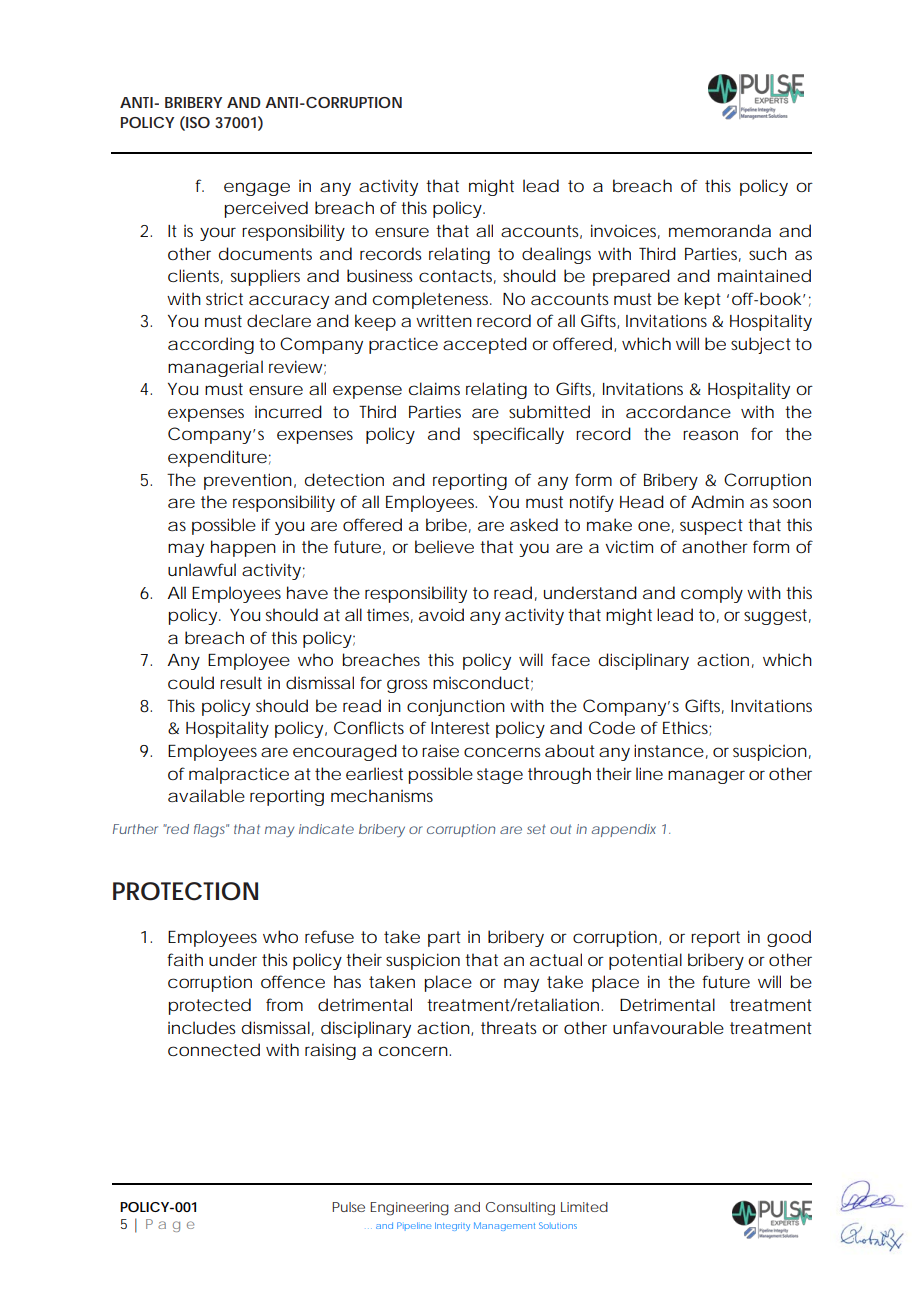 The image size is (924, 1308). What do you see at coordinates (457, 277) in the document?
I see `contacts` at bounding box center [457, 277].
